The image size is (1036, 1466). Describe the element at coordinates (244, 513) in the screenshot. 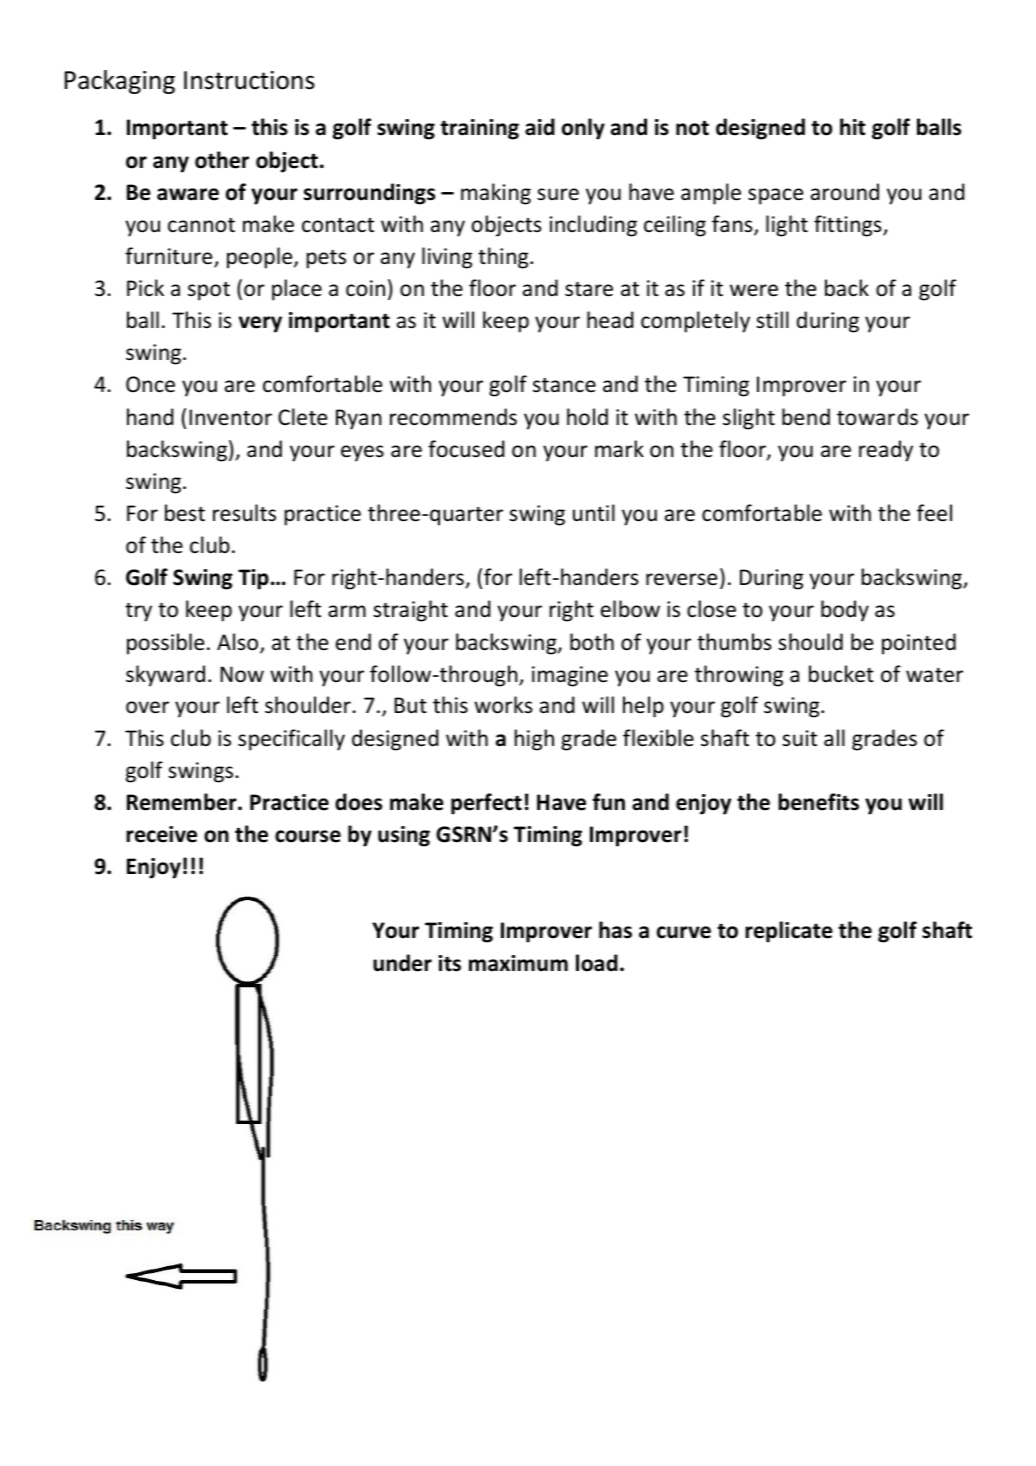

I see `results` at that location.
